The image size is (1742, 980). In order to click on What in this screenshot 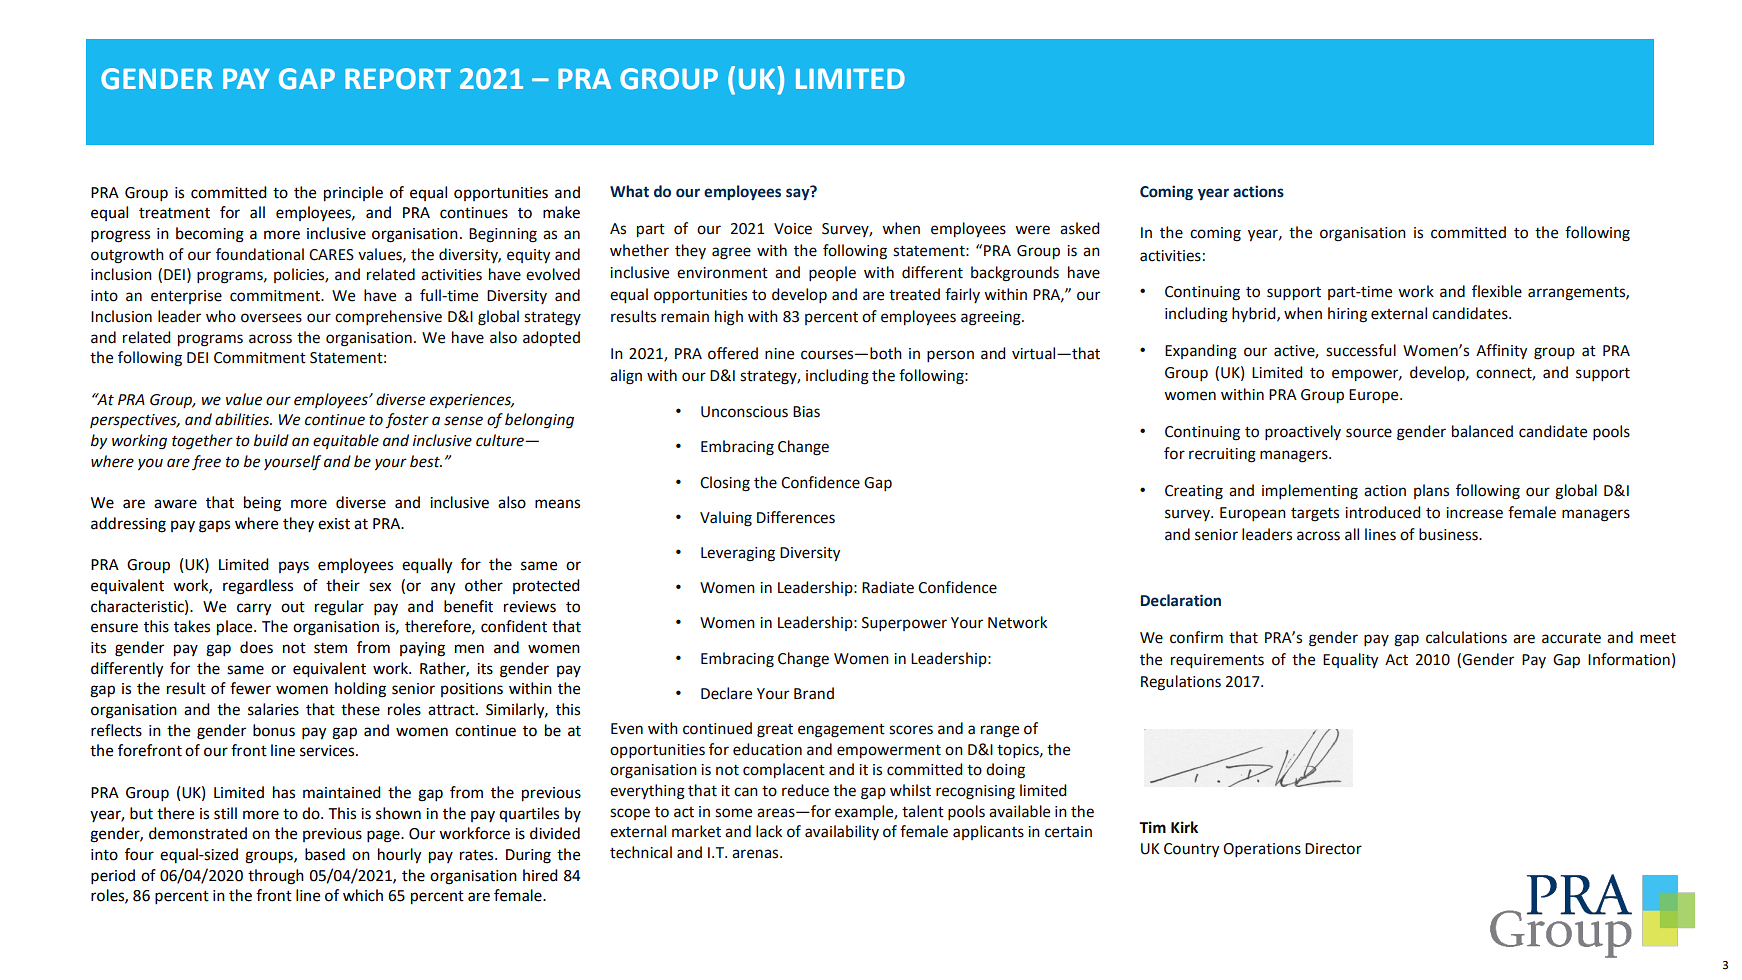, I will do `click(629, 191)`.
